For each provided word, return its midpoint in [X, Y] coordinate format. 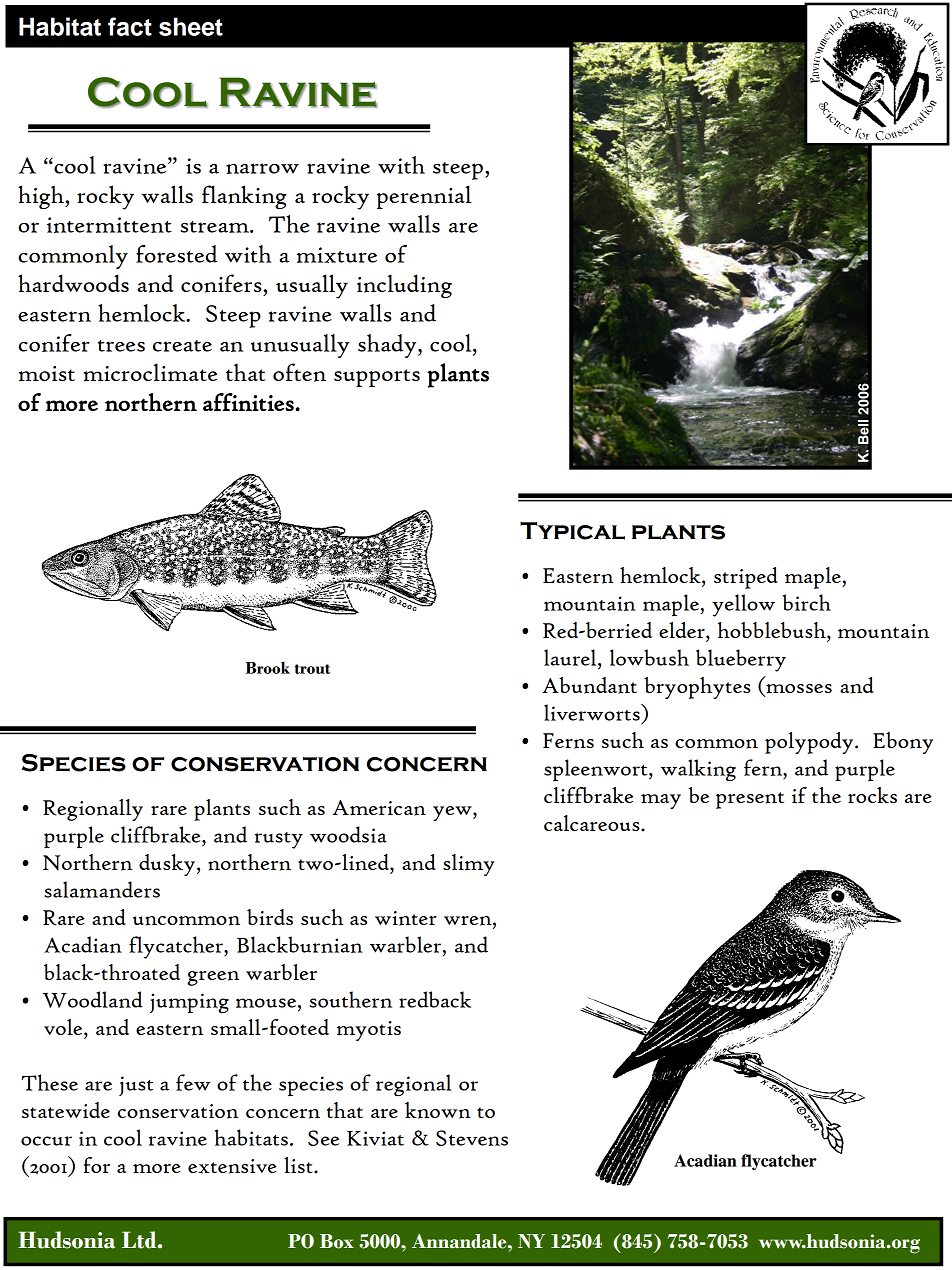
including [404, 286]
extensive [232, 1166]
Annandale [460, 1241]
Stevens [472, 1138]
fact [130, 26]
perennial [424, 197]
